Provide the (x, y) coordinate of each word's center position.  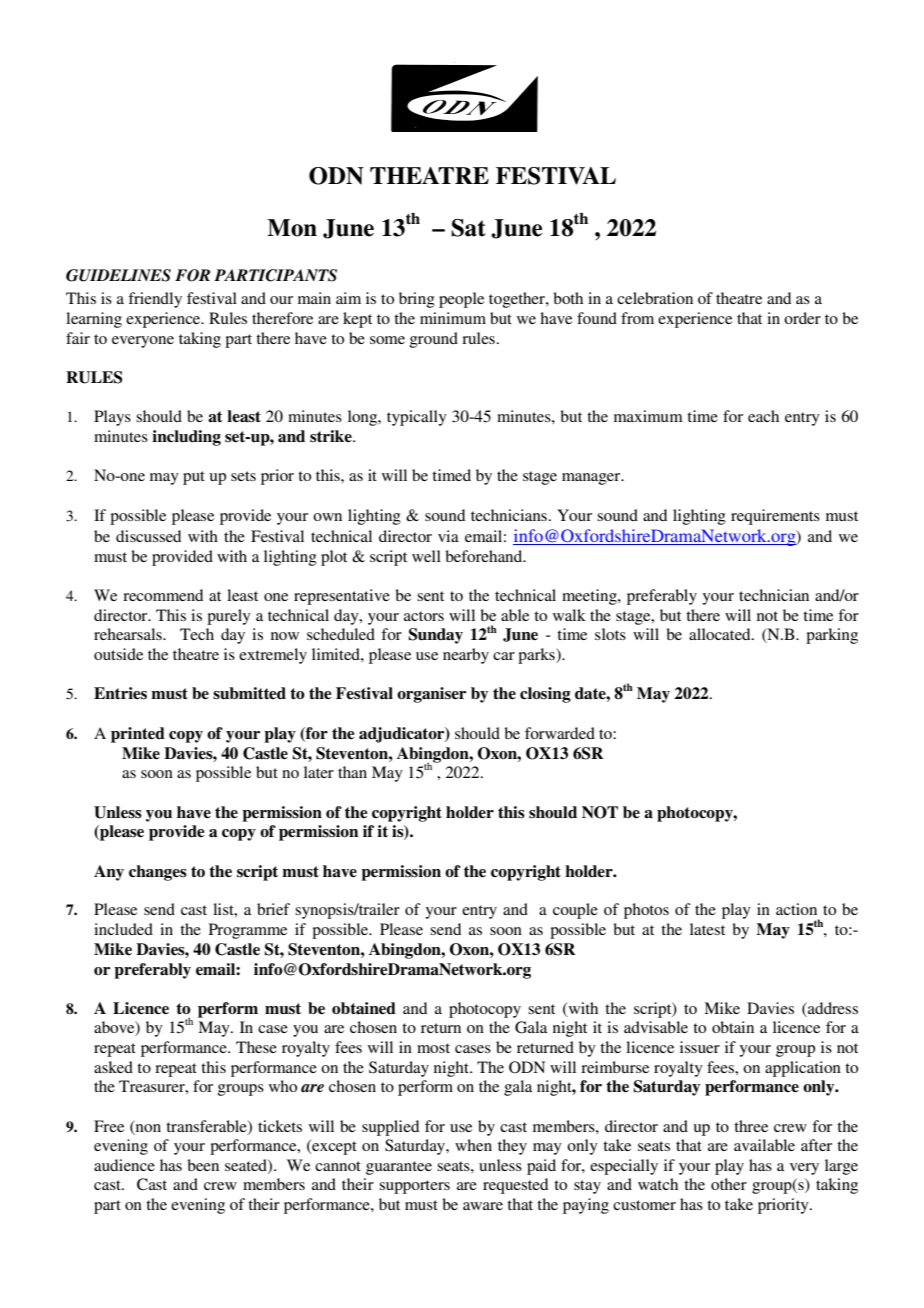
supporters (414, 1187)
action (796, 909)
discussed (148, 536)
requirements (775, 517)
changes (158, 873)
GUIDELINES (118, 275)
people (461, 300)
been (203, 1165)
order (802, 318)
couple (575, 911)
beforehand (485, 556)
